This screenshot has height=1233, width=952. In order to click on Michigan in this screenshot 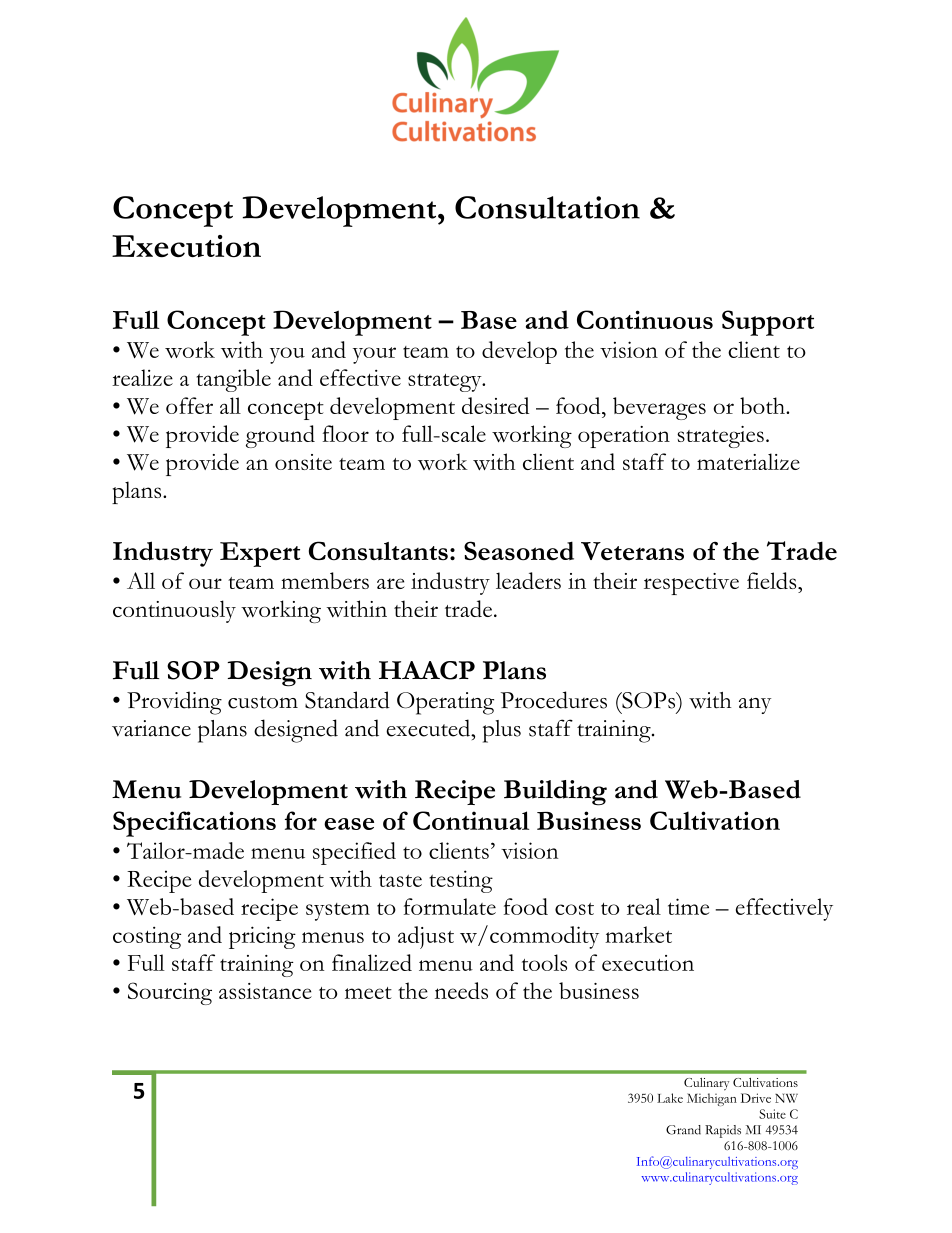, I will do `click(712, 1099)`.
